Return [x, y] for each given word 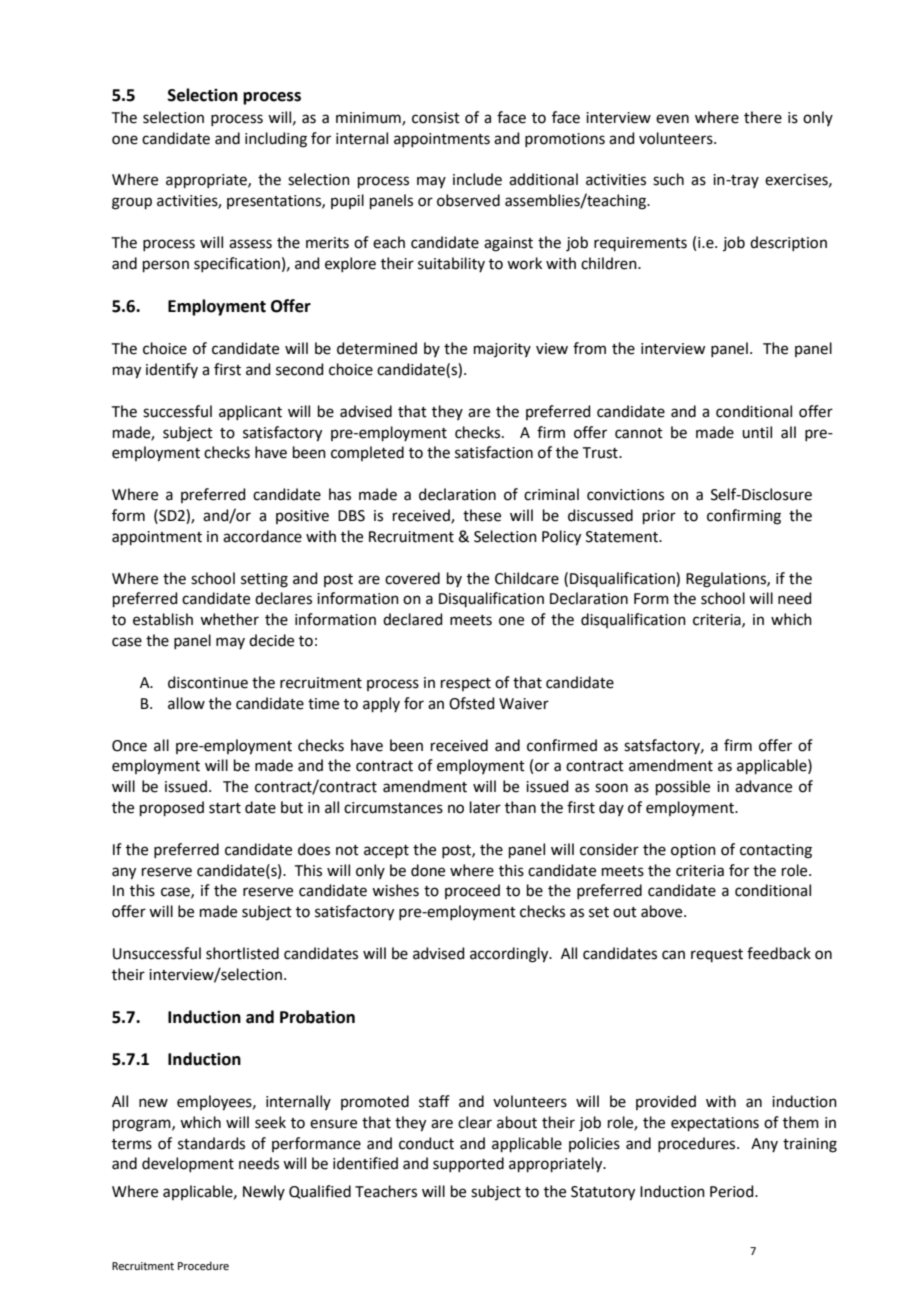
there [763, 117]
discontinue [208, 682]
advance [763, 786]
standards [211, 1143]
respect [466, 684]
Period [733, 1191]
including [276, 140]
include [477, 179]
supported [468, 1164]
